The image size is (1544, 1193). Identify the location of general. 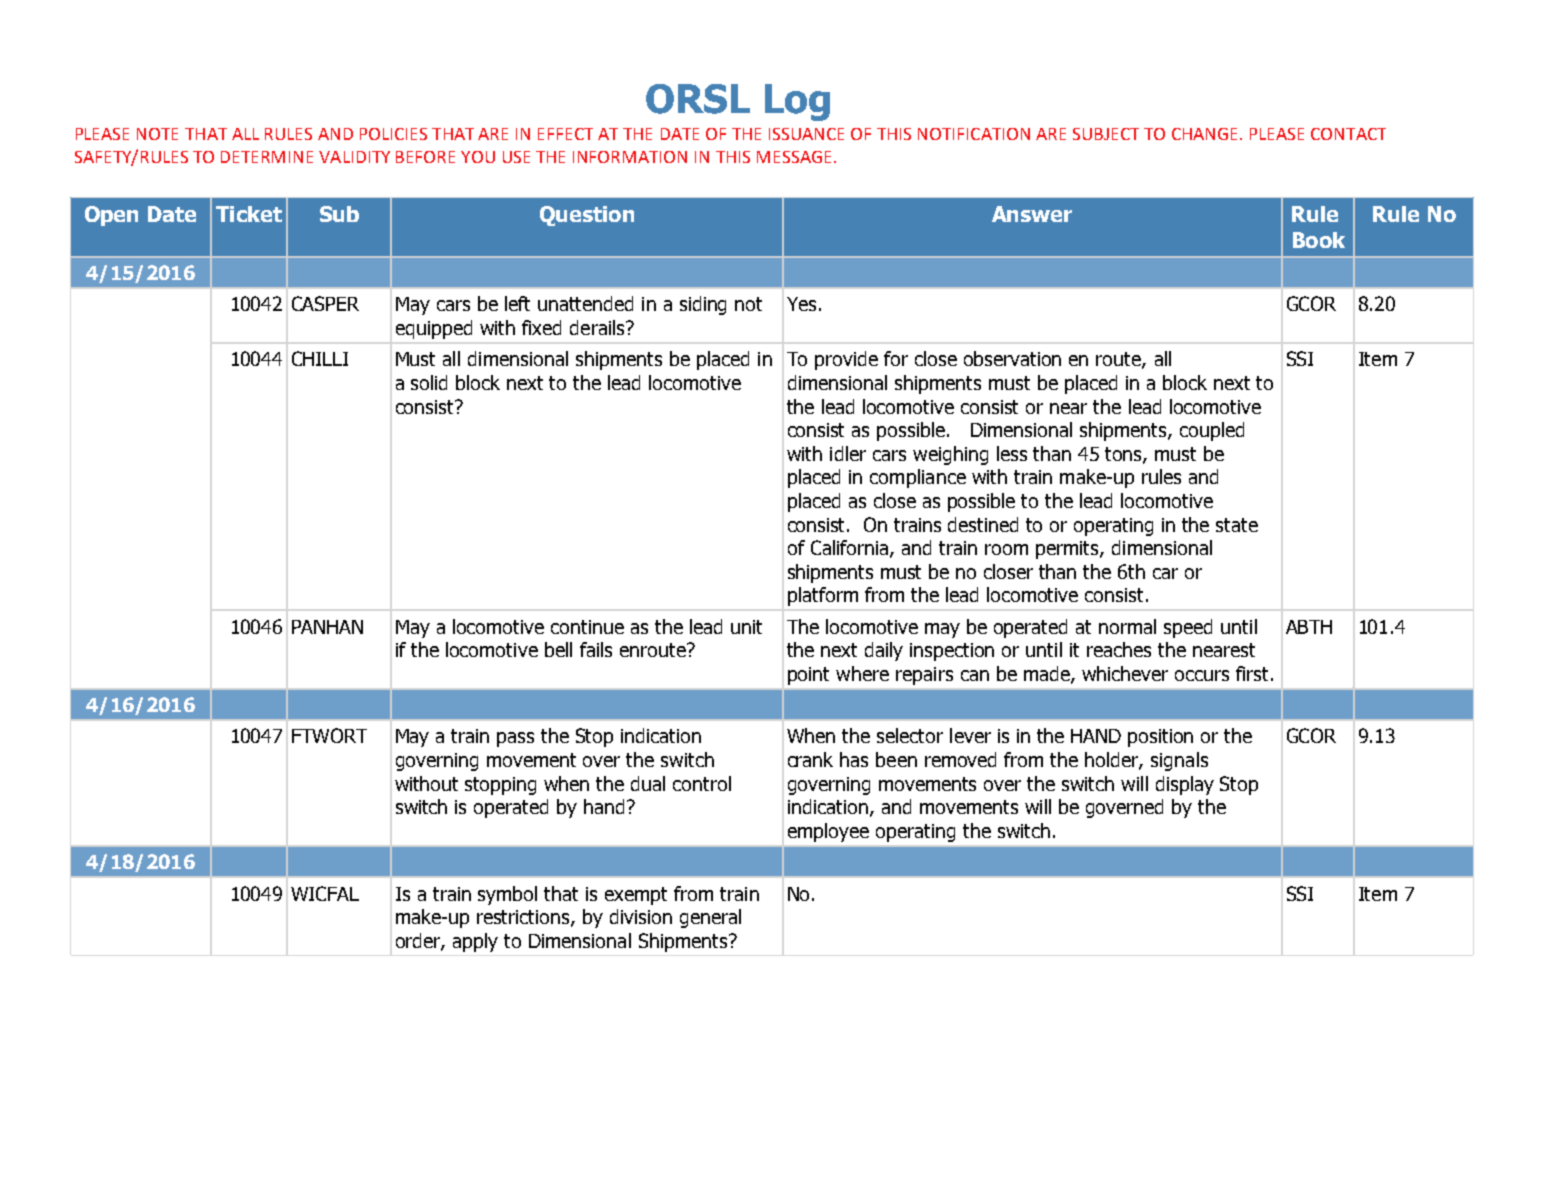
(710, 918).
